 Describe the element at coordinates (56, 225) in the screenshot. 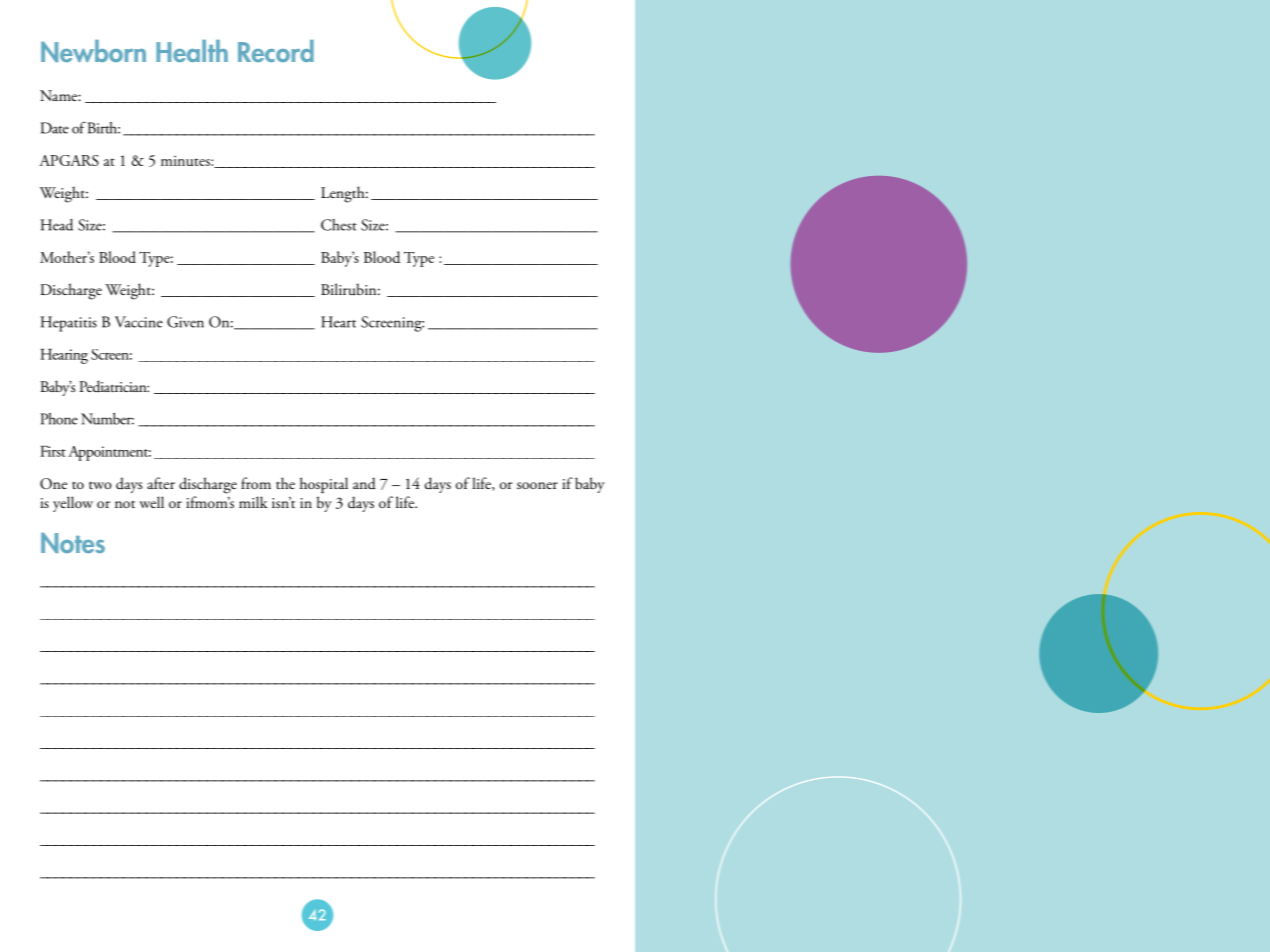

I see `Head` at that location.
